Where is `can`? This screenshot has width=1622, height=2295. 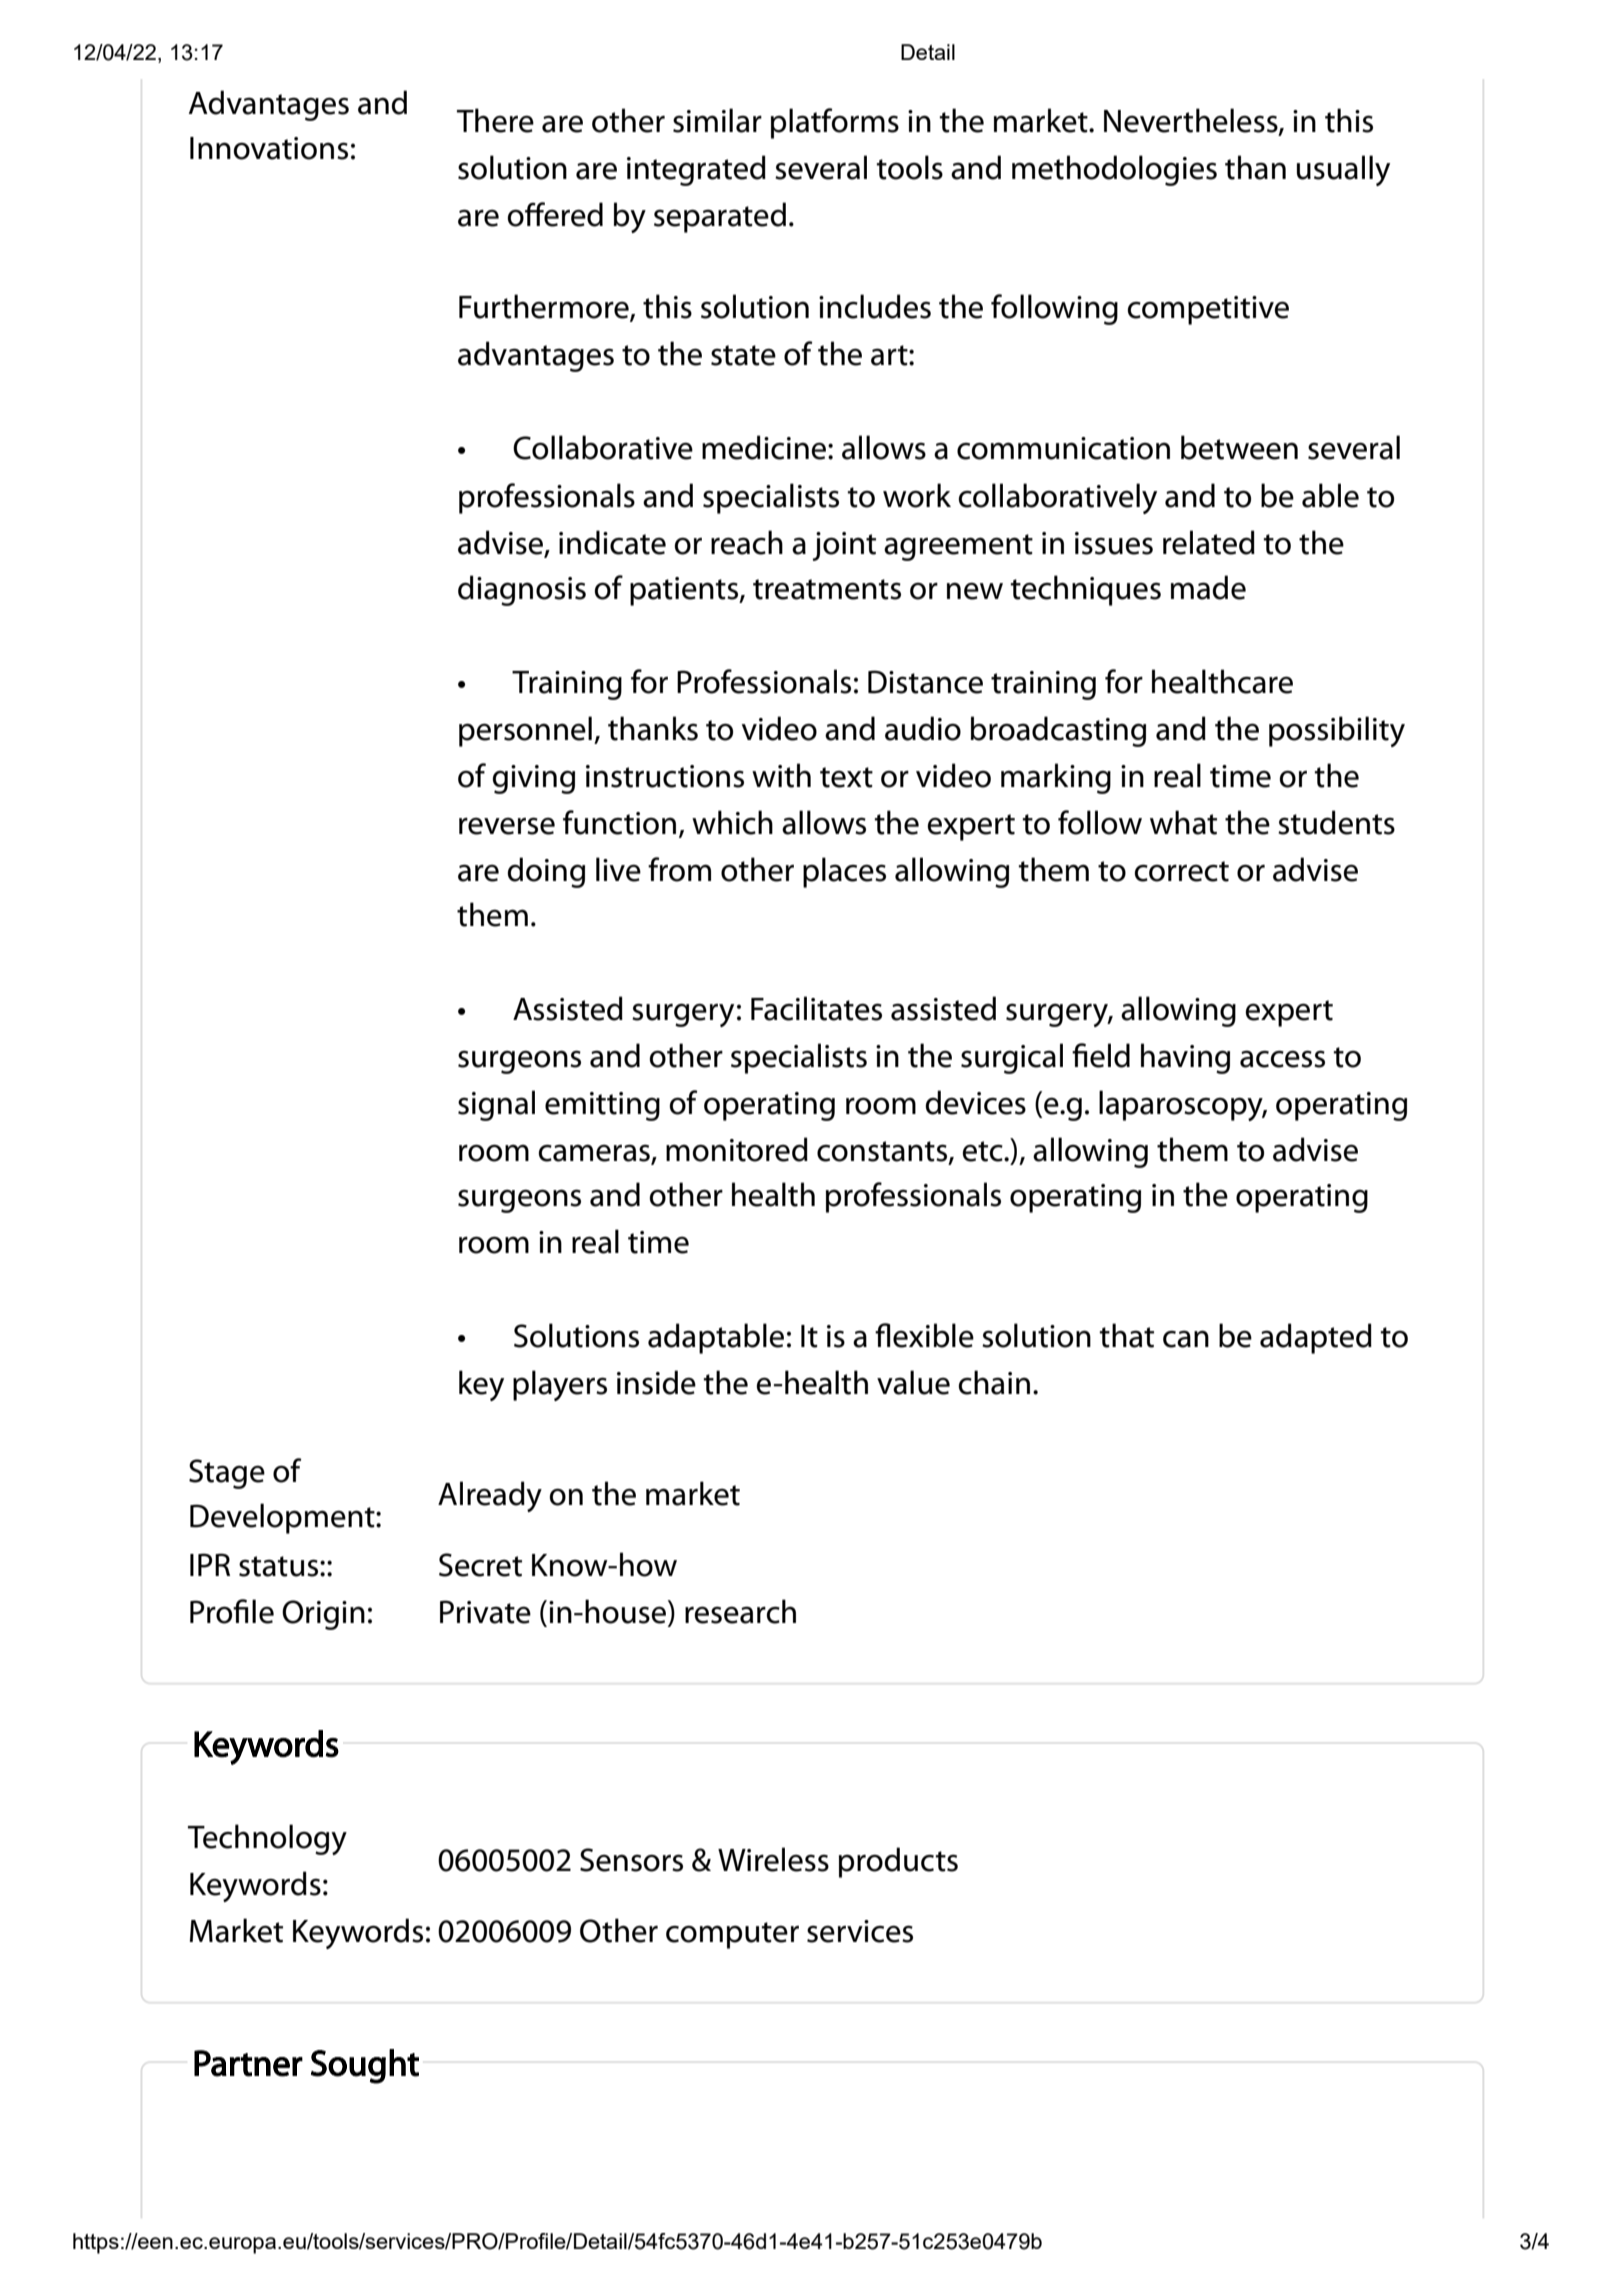 can is located at coordinates (1186, 1339).
